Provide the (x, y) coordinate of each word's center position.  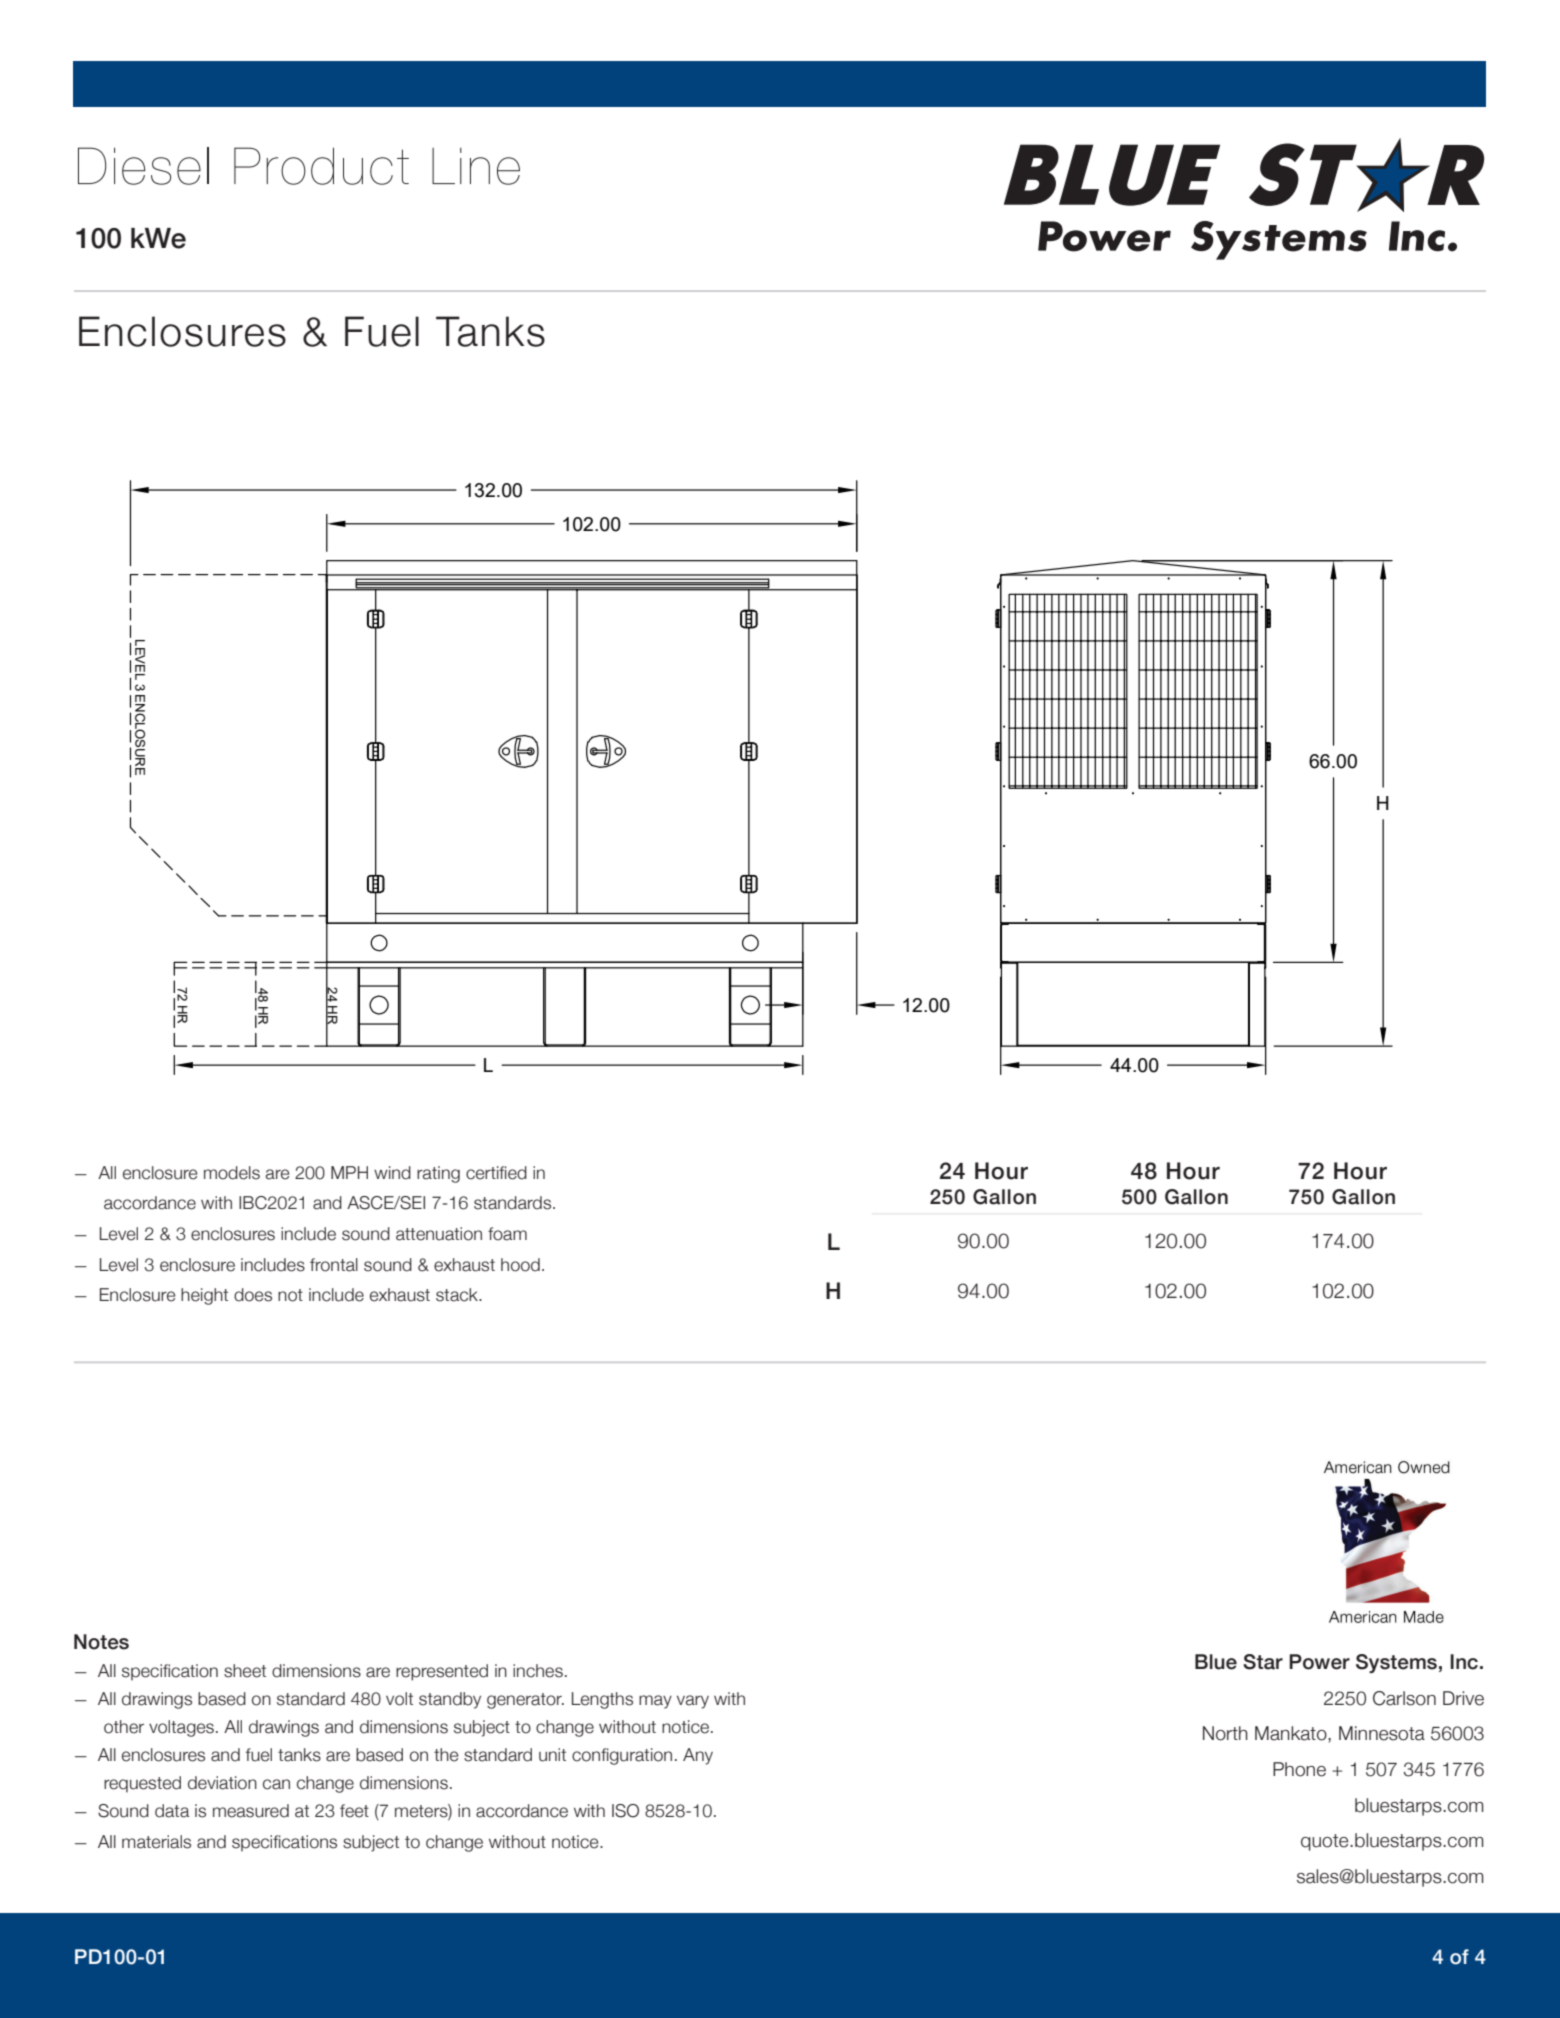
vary (693, 1702)
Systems (1396, 1663)
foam (507, 1234)
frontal (334, 1265)
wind (392, 1173)
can (276, 1784)
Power (1319, 1662)
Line (476, 166)
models (232, 1173)
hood (520, 1265)
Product (321, 166)
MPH (349, 1172)
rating (438, 1174)
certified (496, 1173)
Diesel (143, 166)
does (253, 1295)
